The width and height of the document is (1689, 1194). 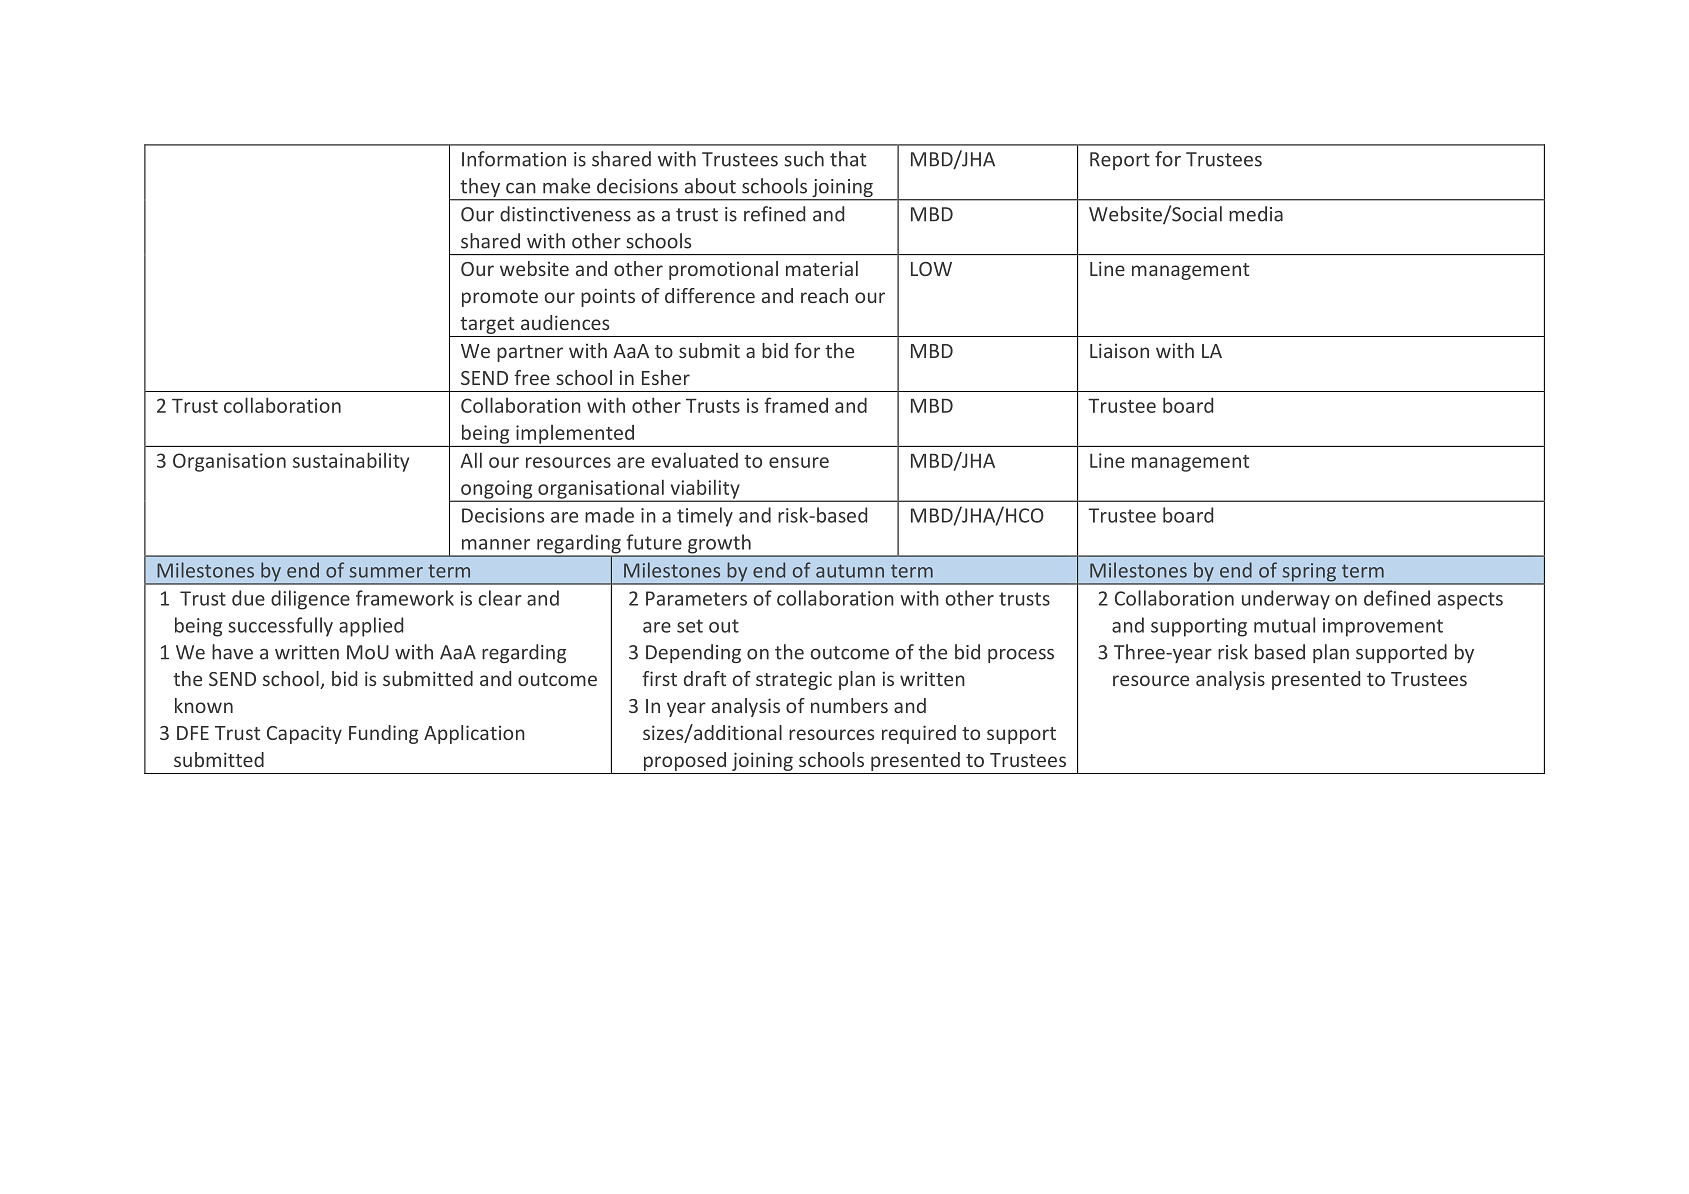 I want to click on they, so click(x=480, y=189).
